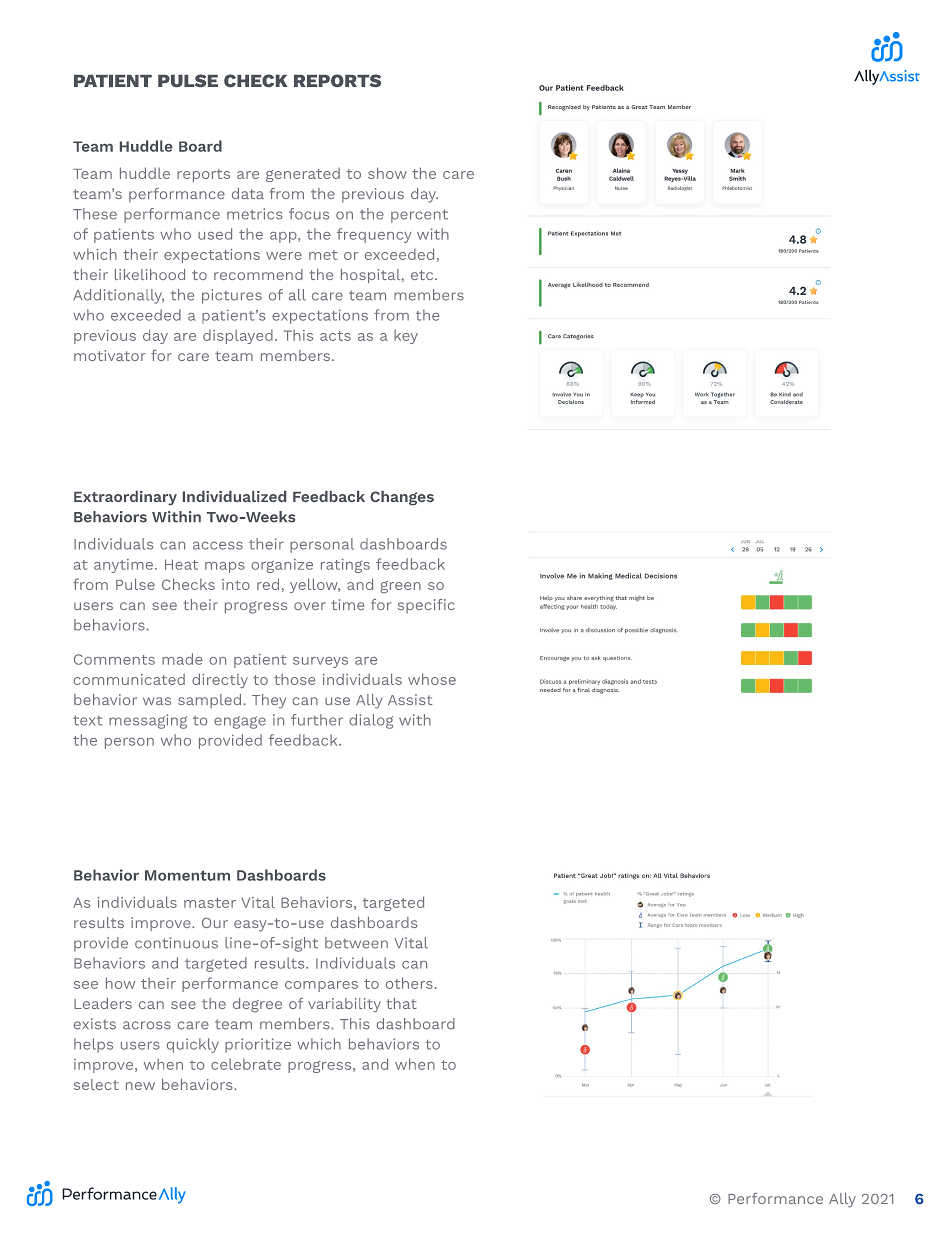 The height and width of the document is (1233, 952). Describe the element at coordinates (258, 1045) in the document. I see `prioritize` at that location.
